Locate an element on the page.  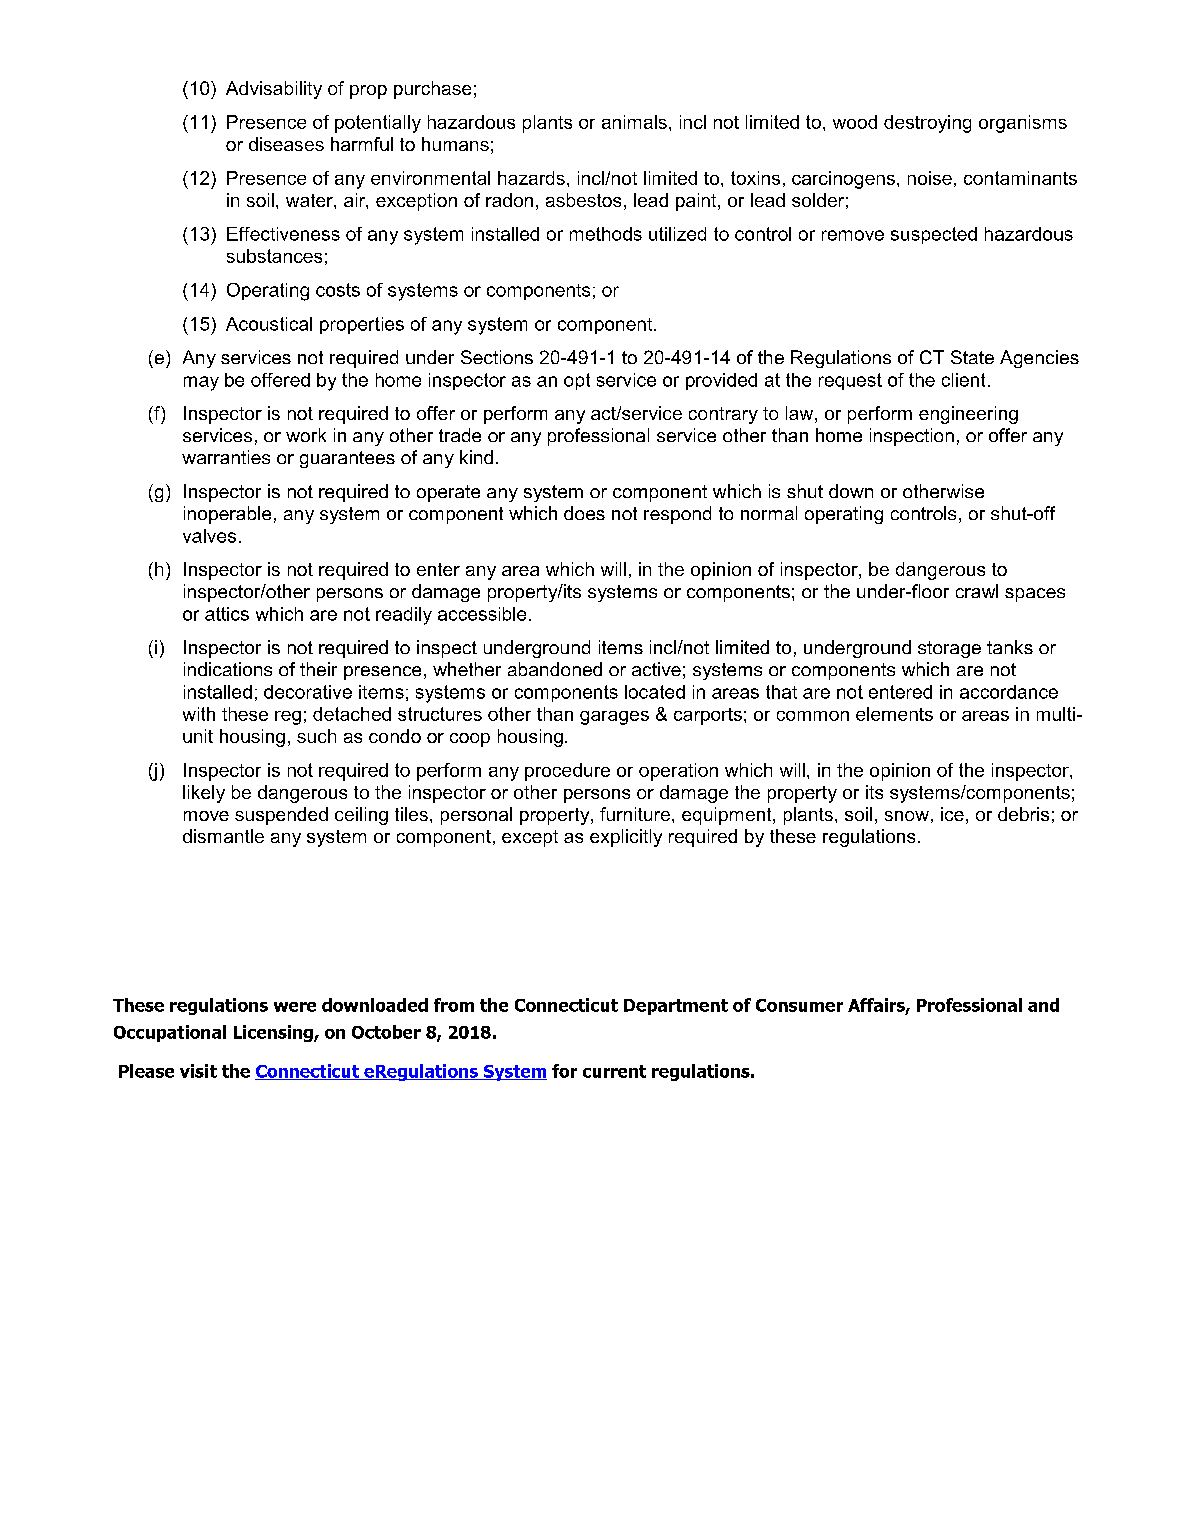
engineering is located at coordinates (968, 415).
